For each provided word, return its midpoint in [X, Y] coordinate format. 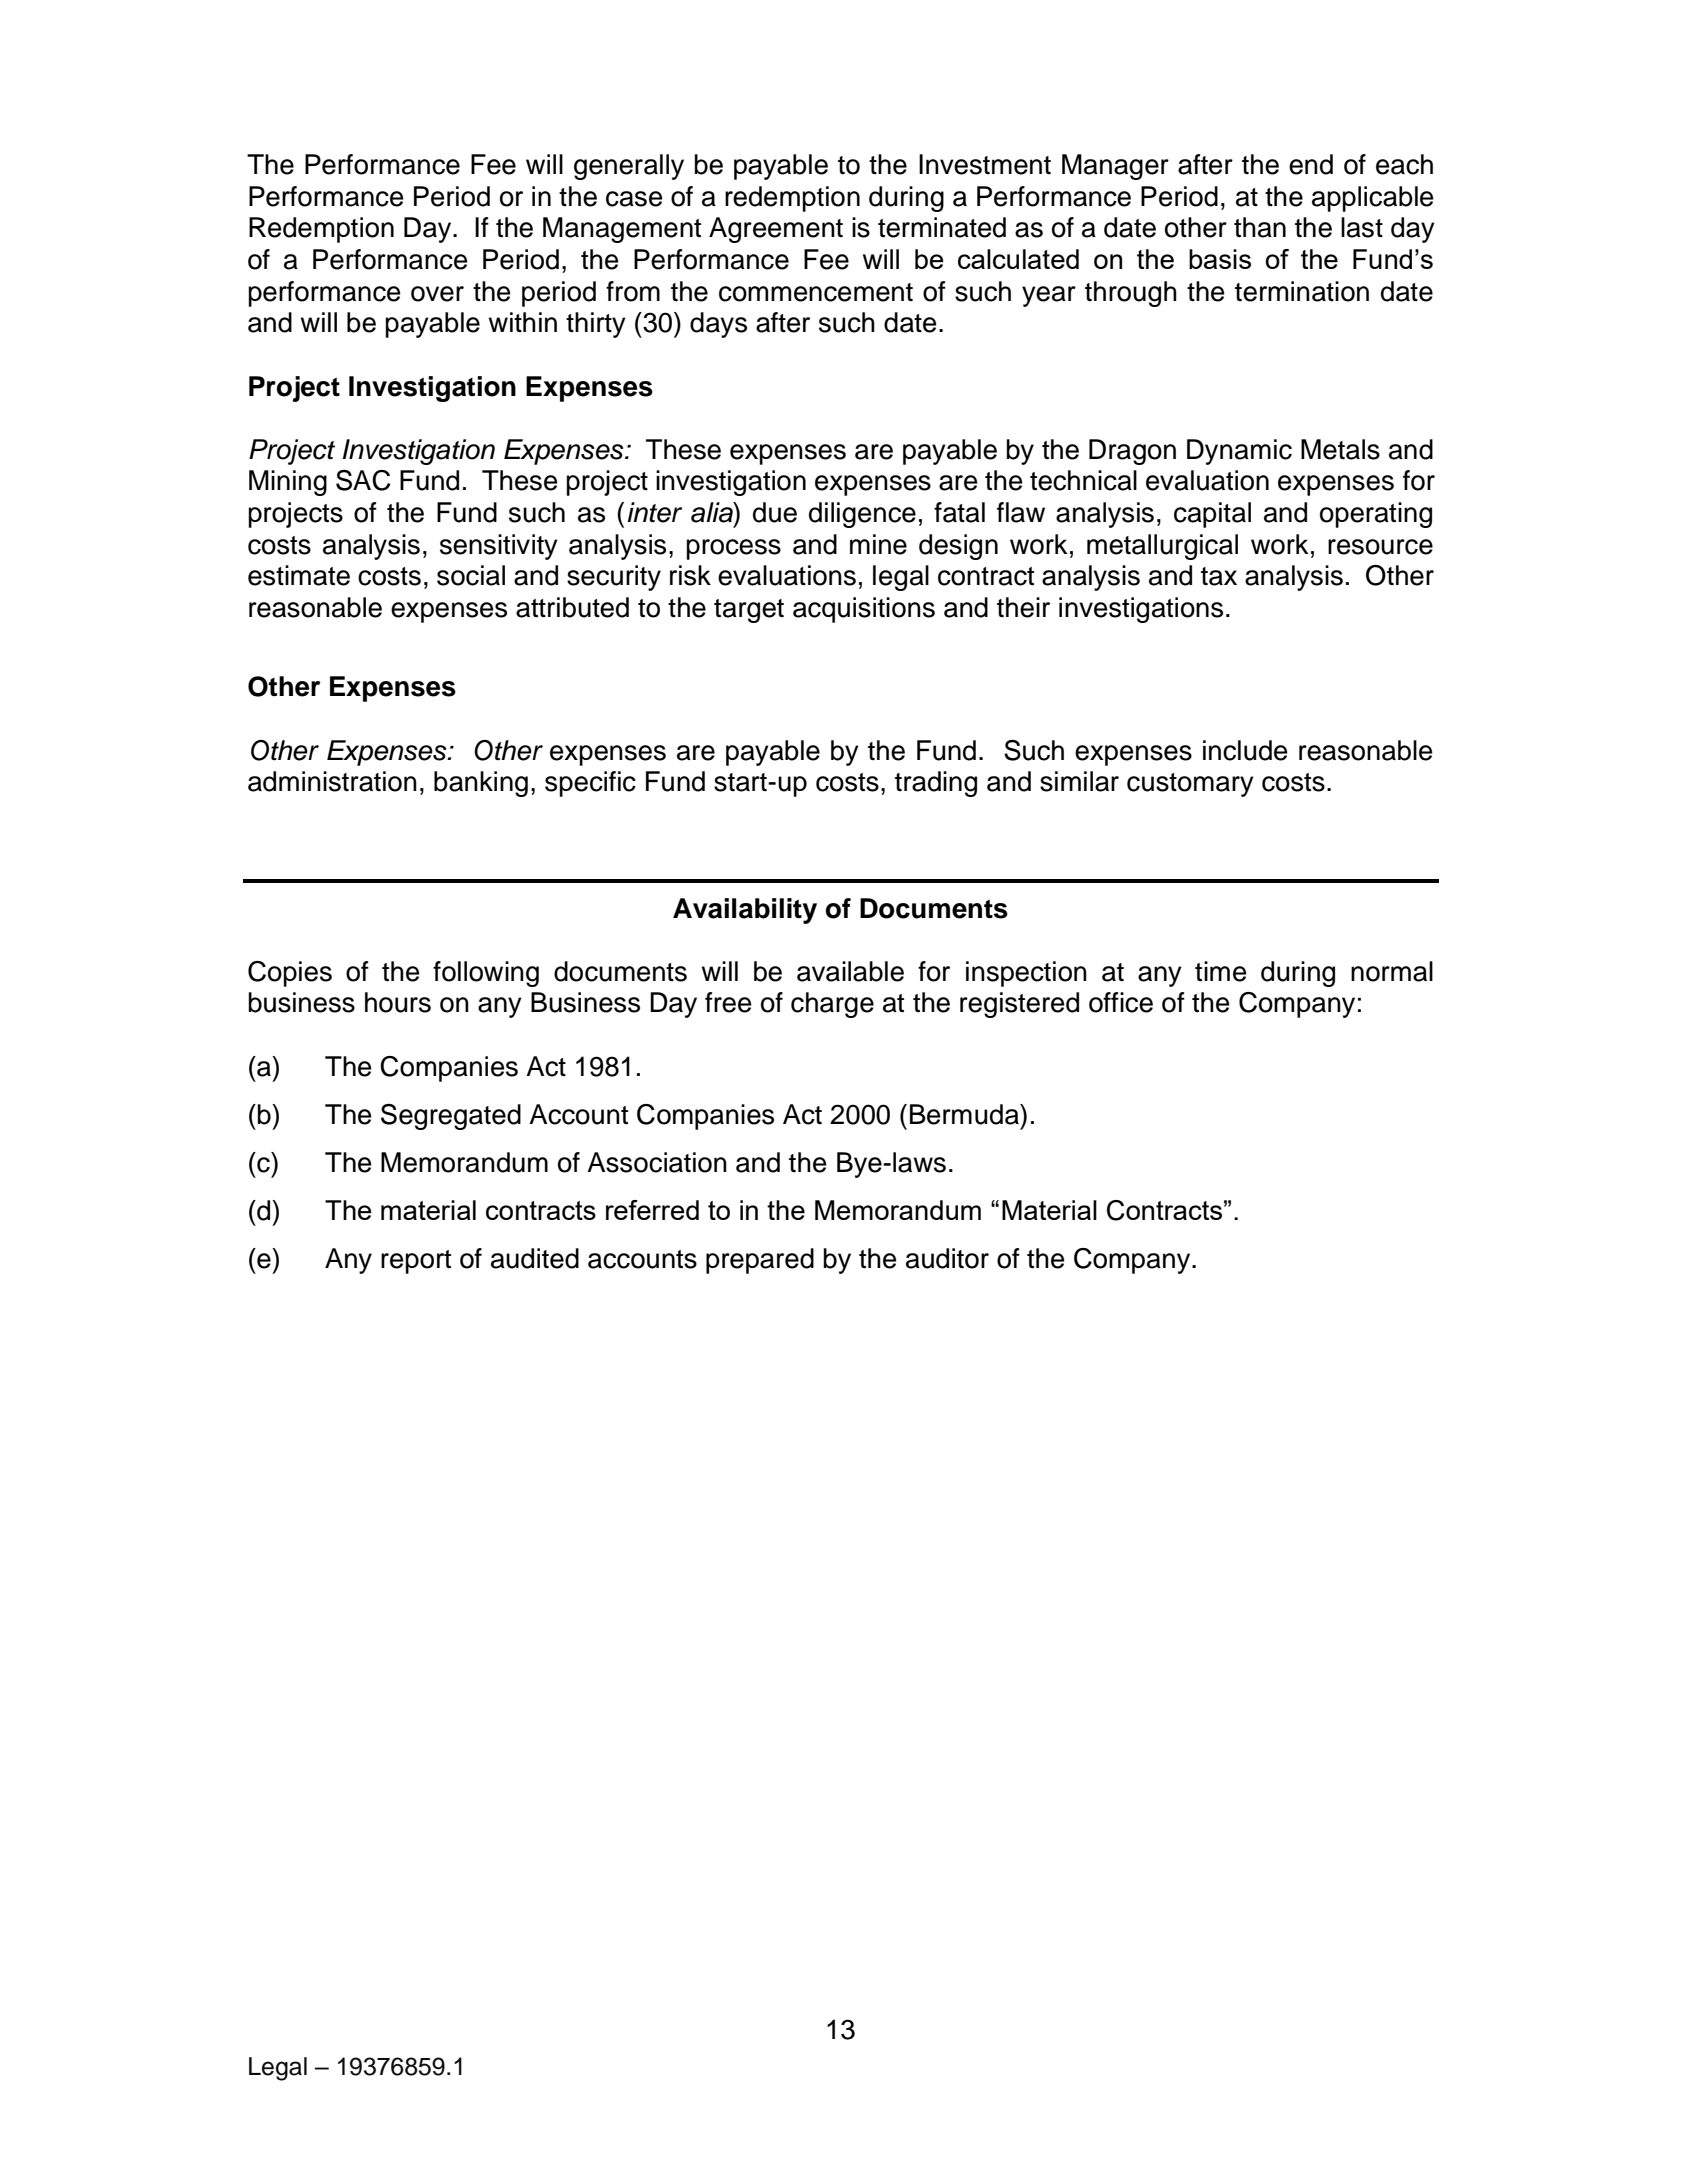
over [437, 294]
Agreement [776, 230]
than [1260, 227]
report [416, 1262]
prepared [760, 1261]
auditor [947, 1258]
